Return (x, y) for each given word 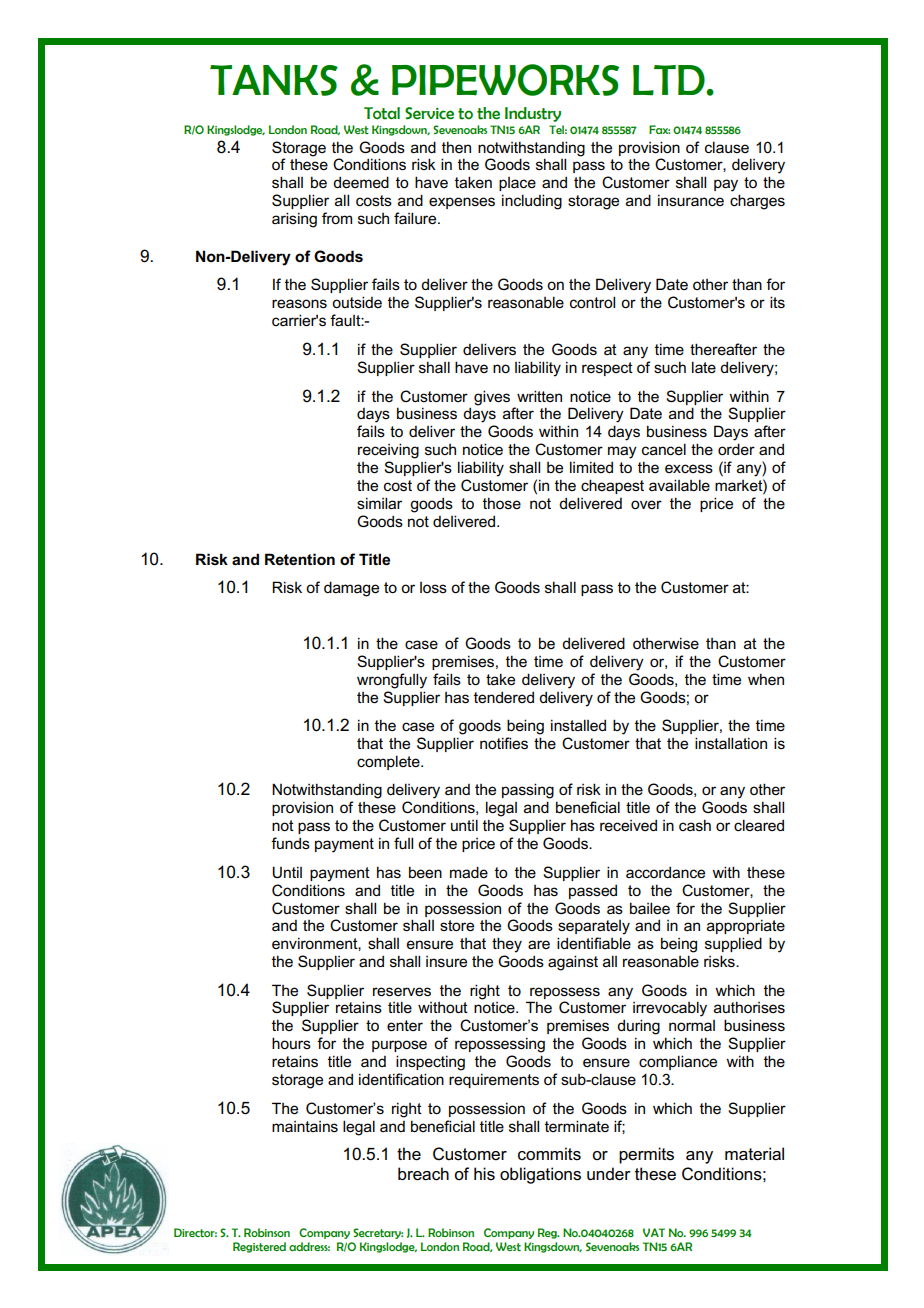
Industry (533, 114)
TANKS (274, 80)
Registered (259, 1247)
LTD (670, 80)
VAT (654, 1232)
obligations (540, 1175)
